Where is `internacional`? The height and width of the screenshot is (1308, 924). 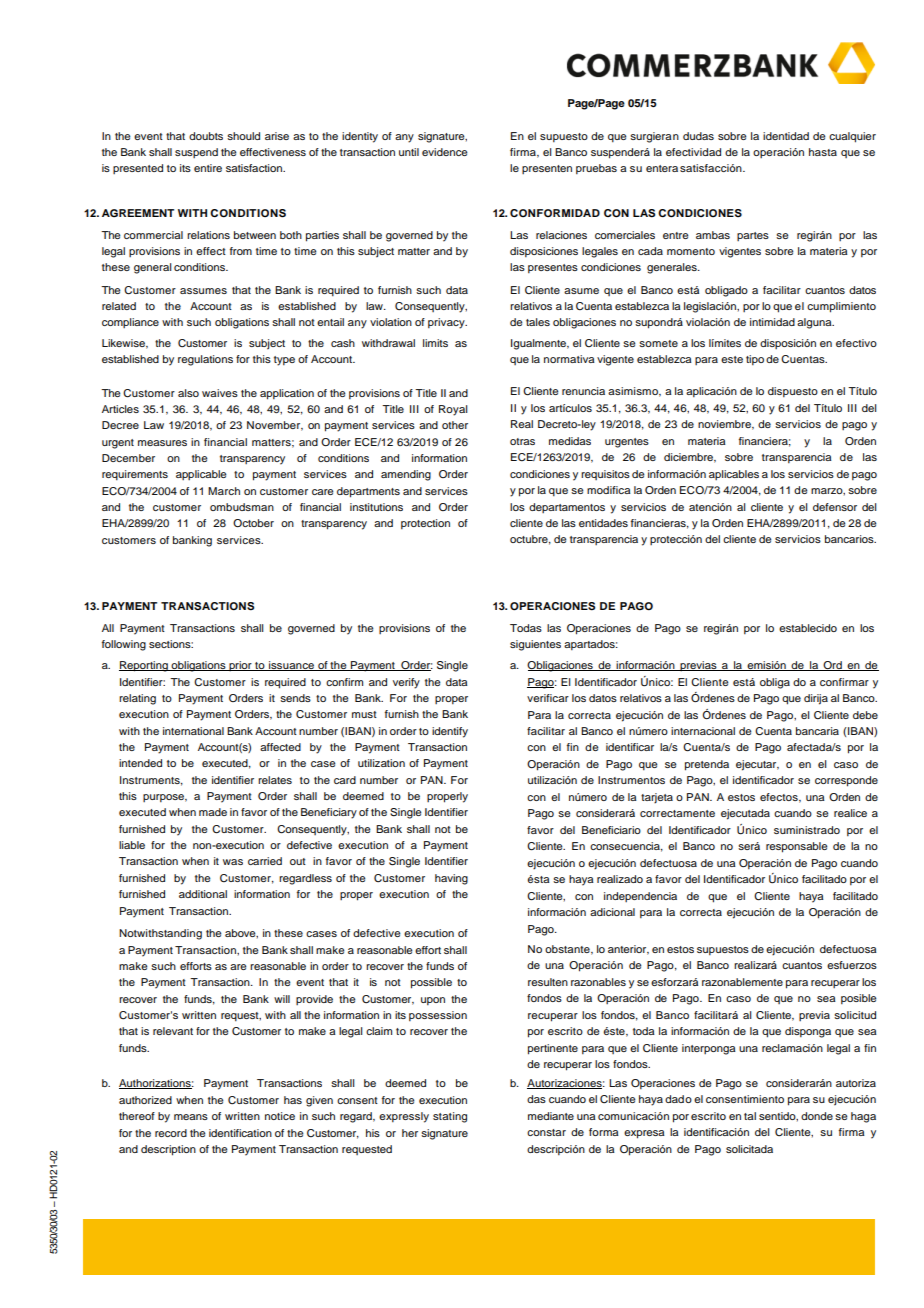 internacional is located at coordinates (703, 731).
